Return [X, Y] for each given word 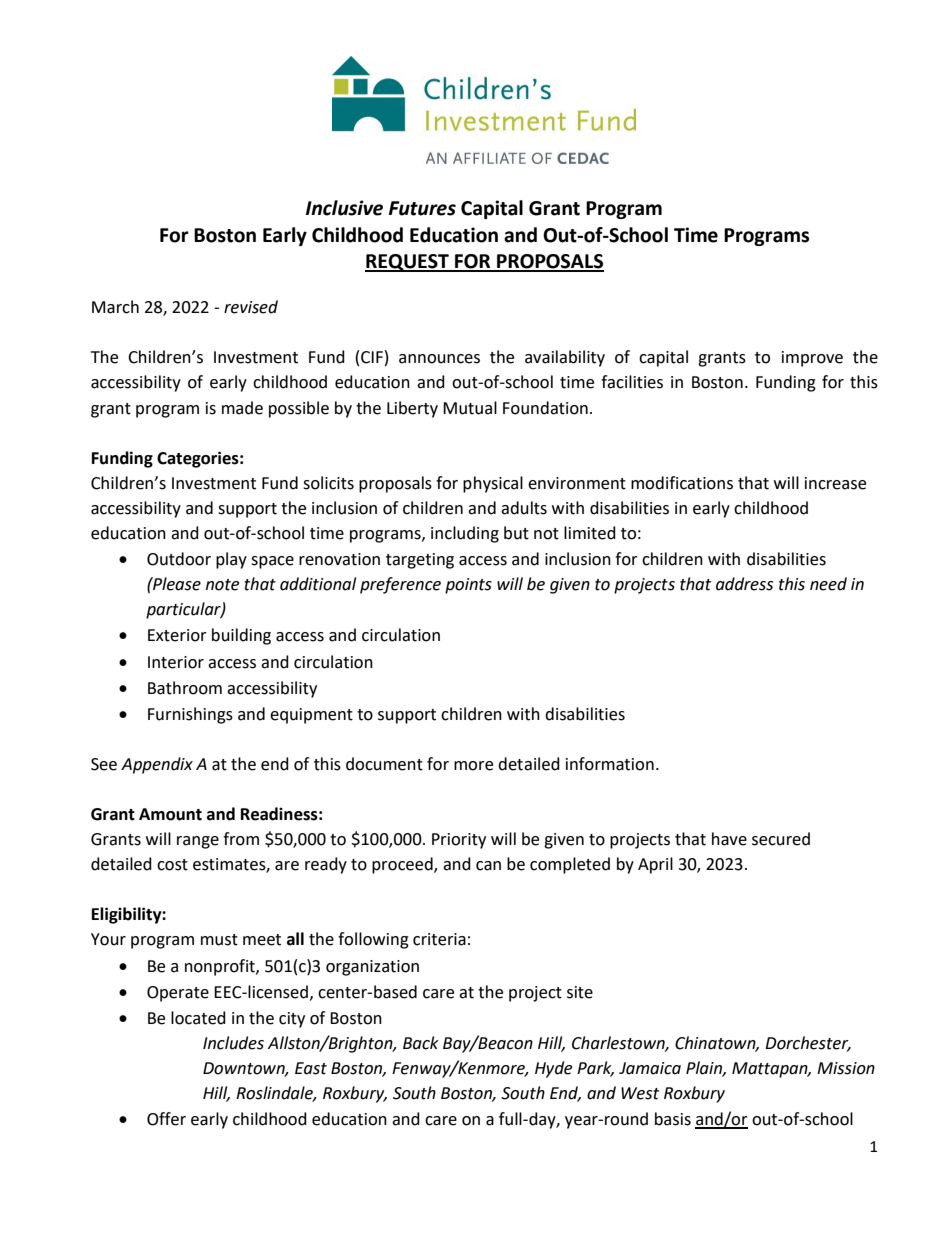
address [744, 584]
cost [172, 865]
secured [781, 839]
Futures [422, 208]
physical [493, 484]
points [468, 586]
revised [251, 307]
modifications [682, 483]
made [242, 408]
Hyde [553, 1069]
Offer [166, 1119]
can [488, 866]
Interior [176, 662]
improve [812, 359]
